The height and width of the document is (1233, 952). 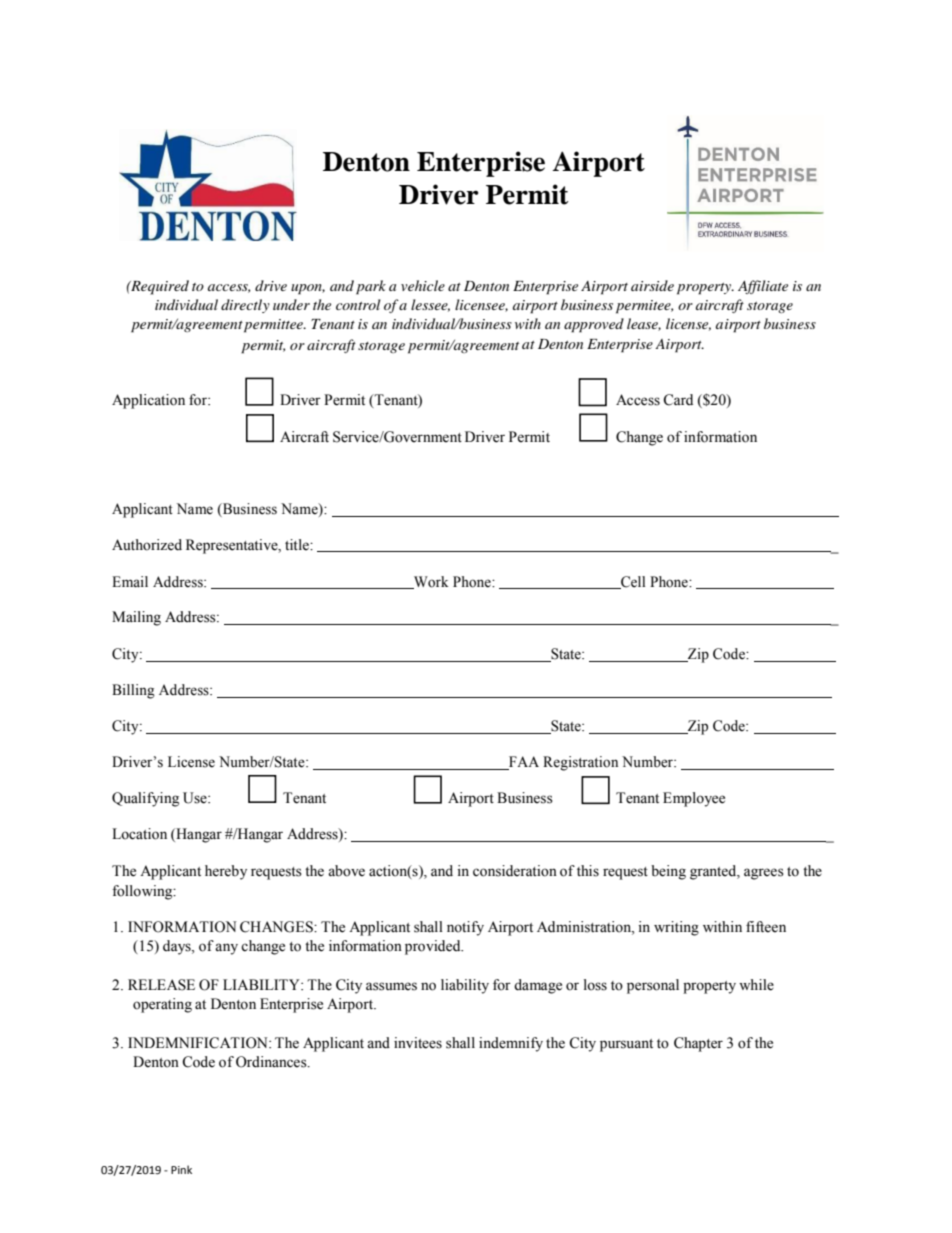 What do you see at coordinates (523, 763) in the document?
I see `FAA` at bounding box center [523, 763].
